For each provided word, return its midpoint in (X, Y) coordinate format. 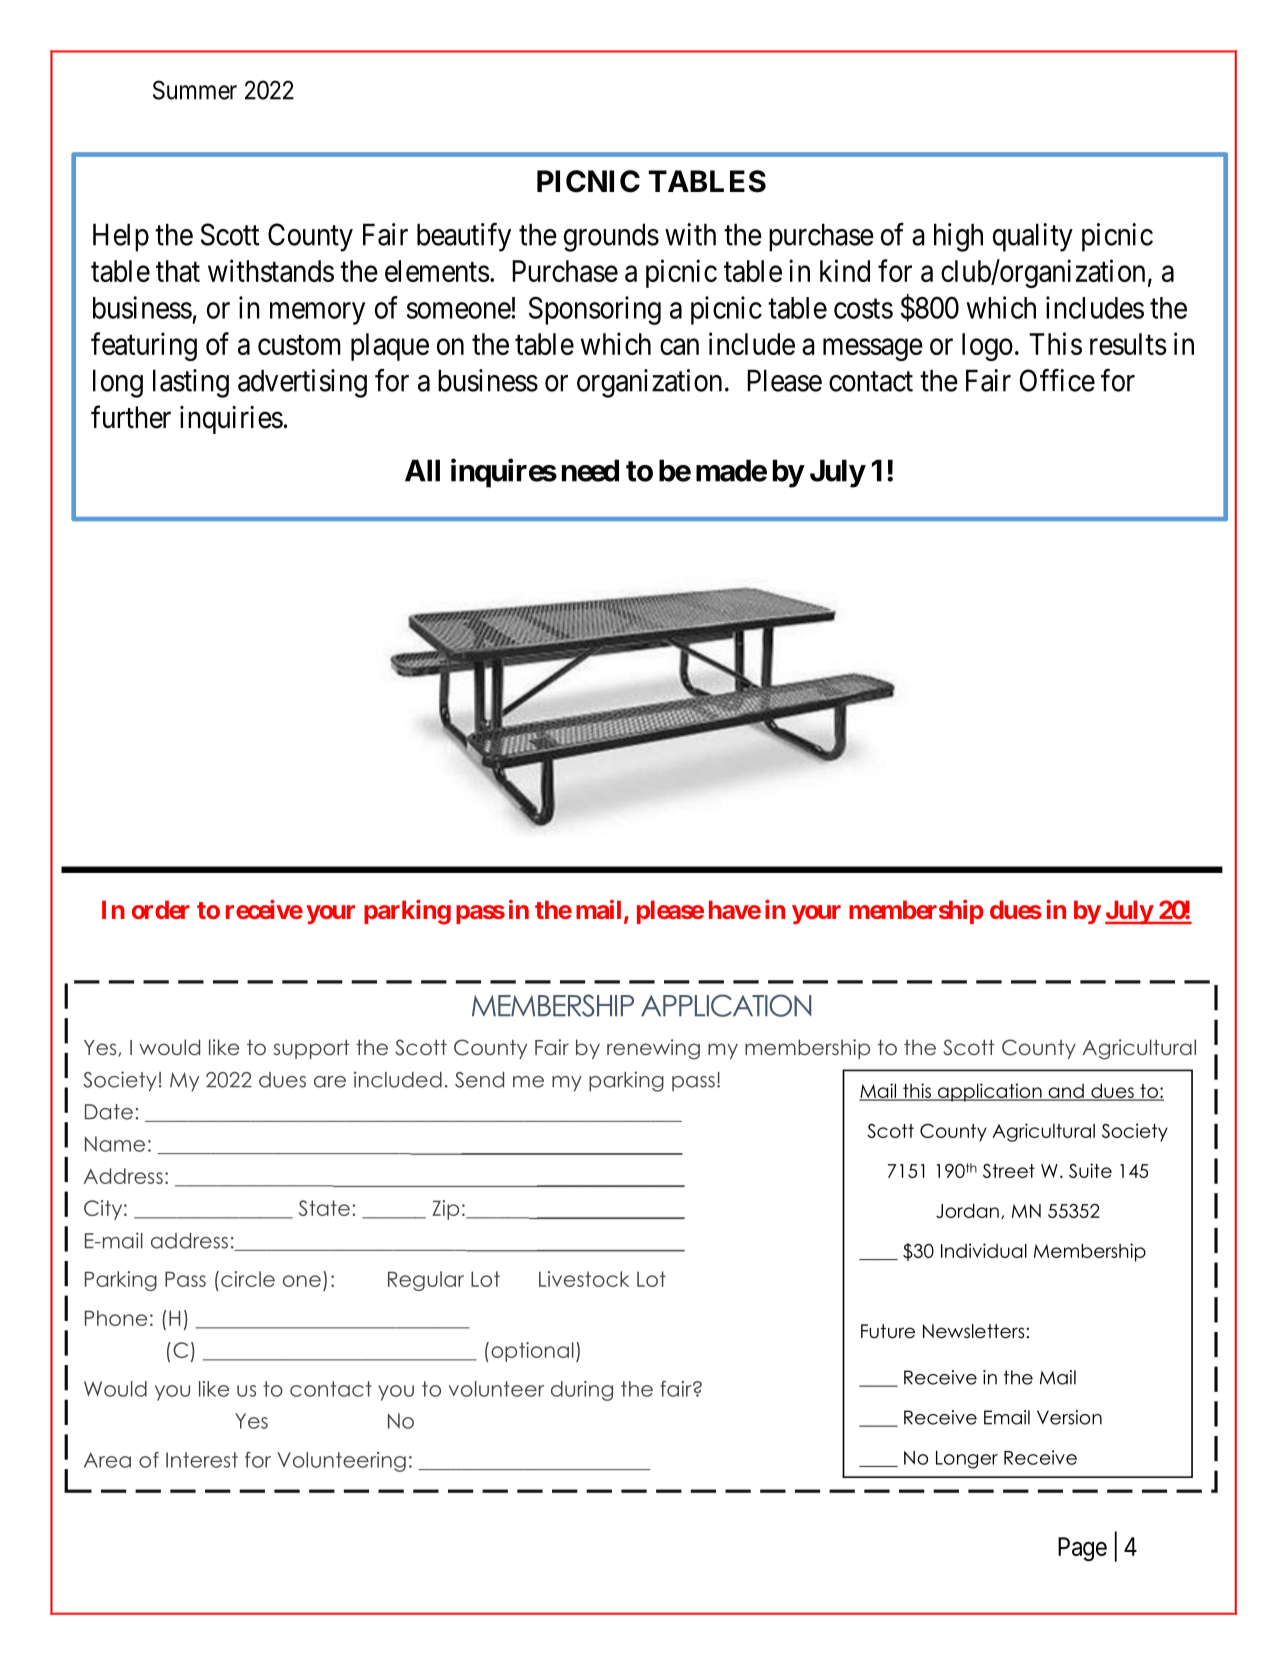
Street (1009, 1171)
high (958, 237)
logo (987, 347)
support (312, 1049)
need (590, 470)
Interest (202, 1460)
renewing (653, 1049)
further (131, 417)
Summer (195, 90)
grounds (611, 237)
